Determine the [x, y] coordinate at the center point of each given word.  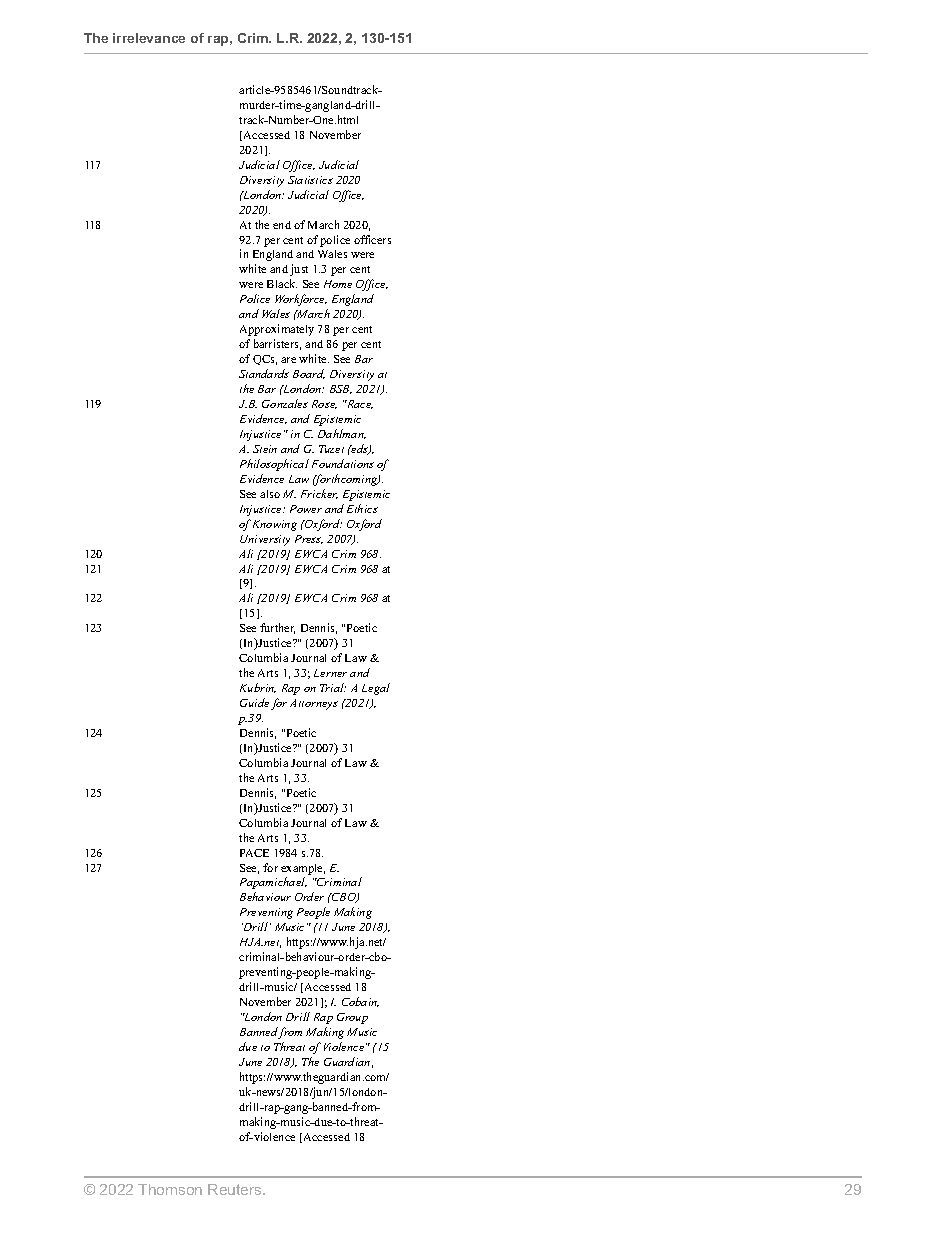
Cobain [360, 1002]
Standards [264, 373]
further [277, 628]
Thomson [170, 1189]
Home [338, 284]
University [265, 540]
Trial [333, 687]
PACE [254, 853]
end [282, 225]
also [270, 494]
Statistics [310, 180]
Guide [254, 702]
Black [282, 283]
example [303, 869]
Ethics [362, 508]
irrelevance [149, 38]
